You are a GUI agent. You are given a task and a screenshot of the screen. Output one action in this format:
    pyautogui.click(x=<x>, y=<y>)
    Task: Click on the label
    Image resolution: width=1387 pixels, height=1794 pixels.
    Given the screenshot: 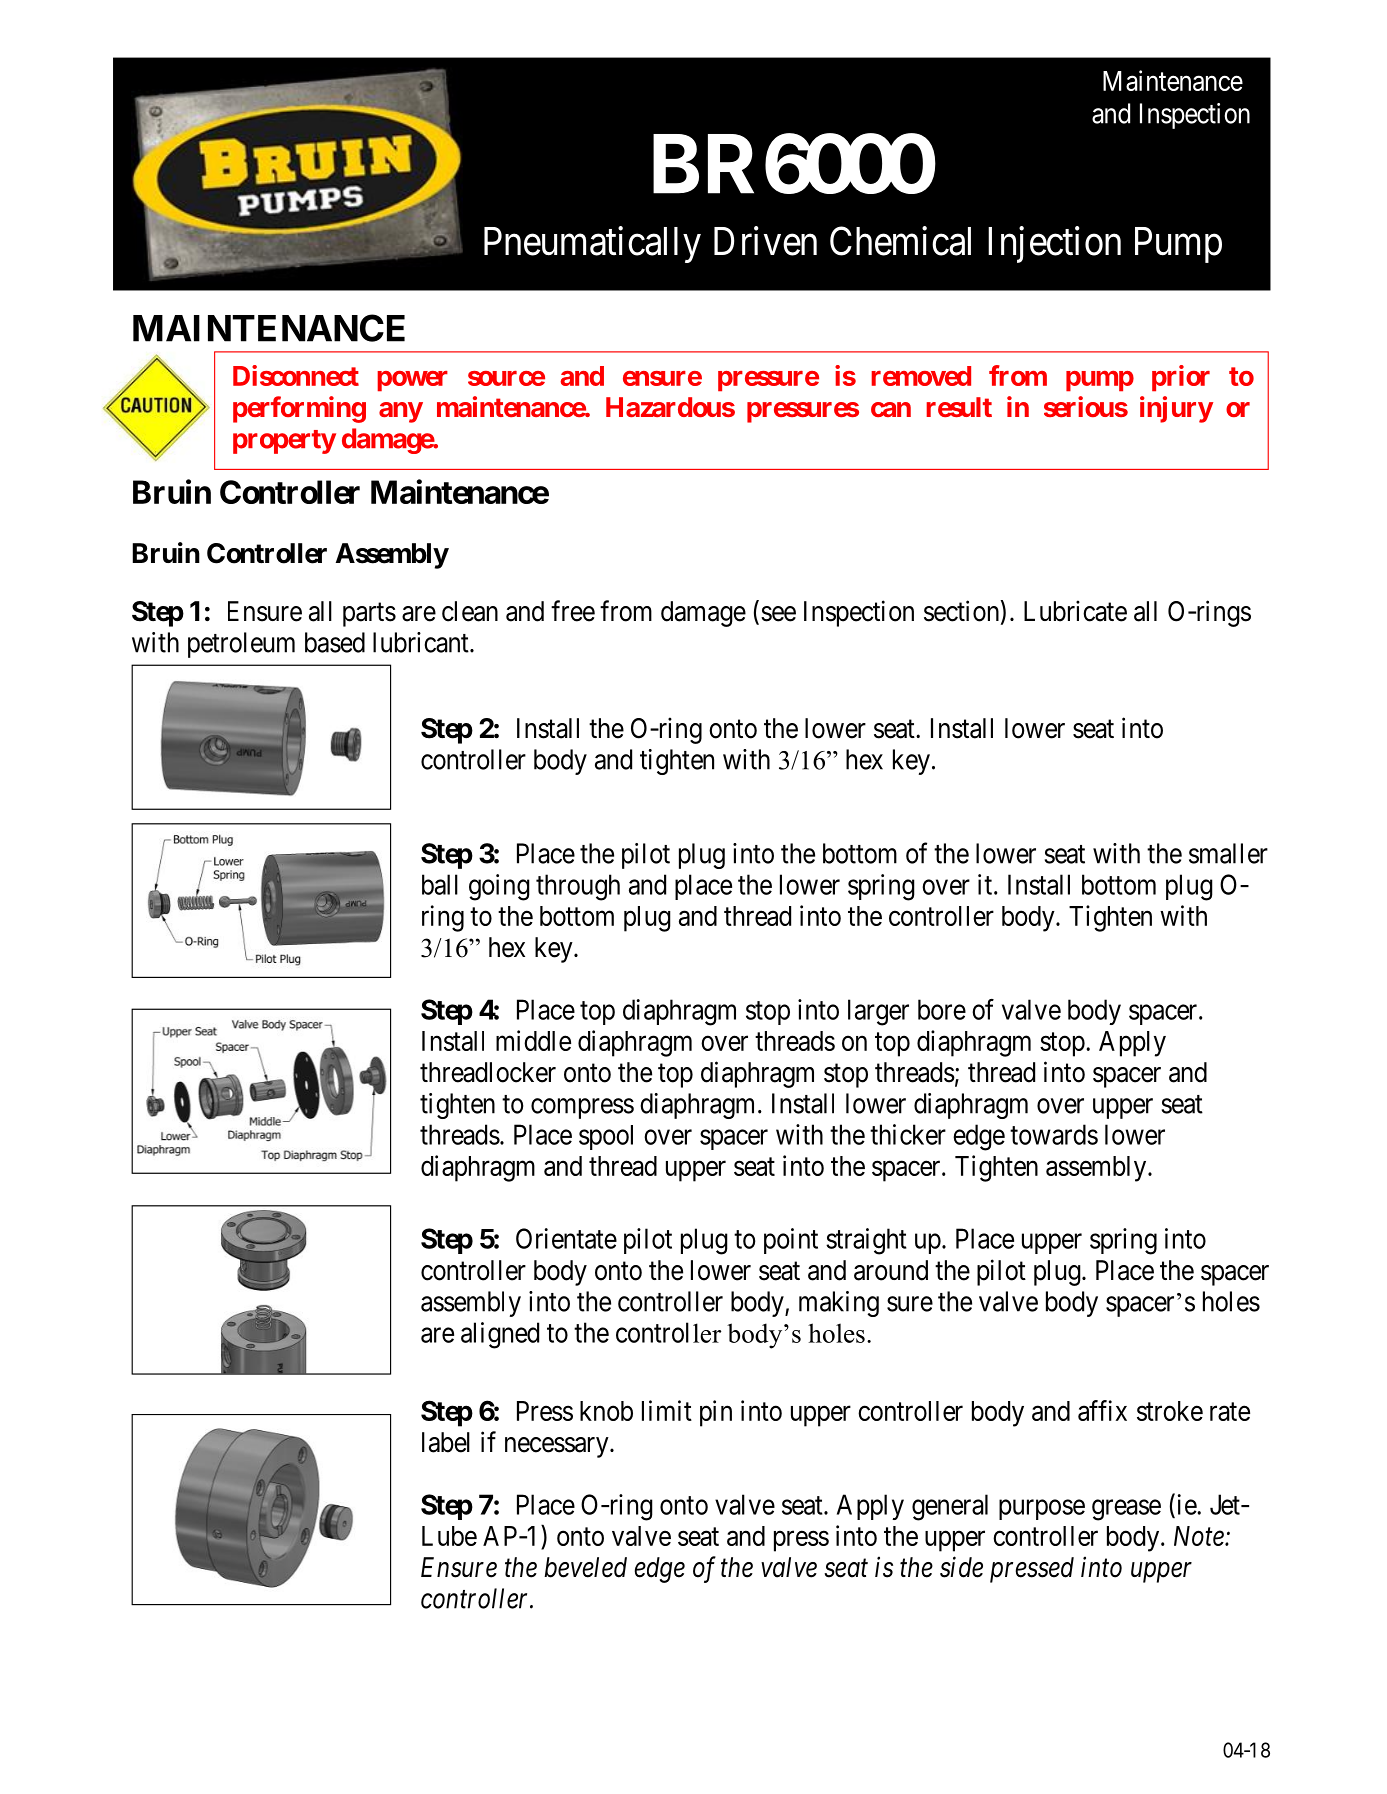 What is the action you would take?
    pyautogui.click(x=446, y=1442)
